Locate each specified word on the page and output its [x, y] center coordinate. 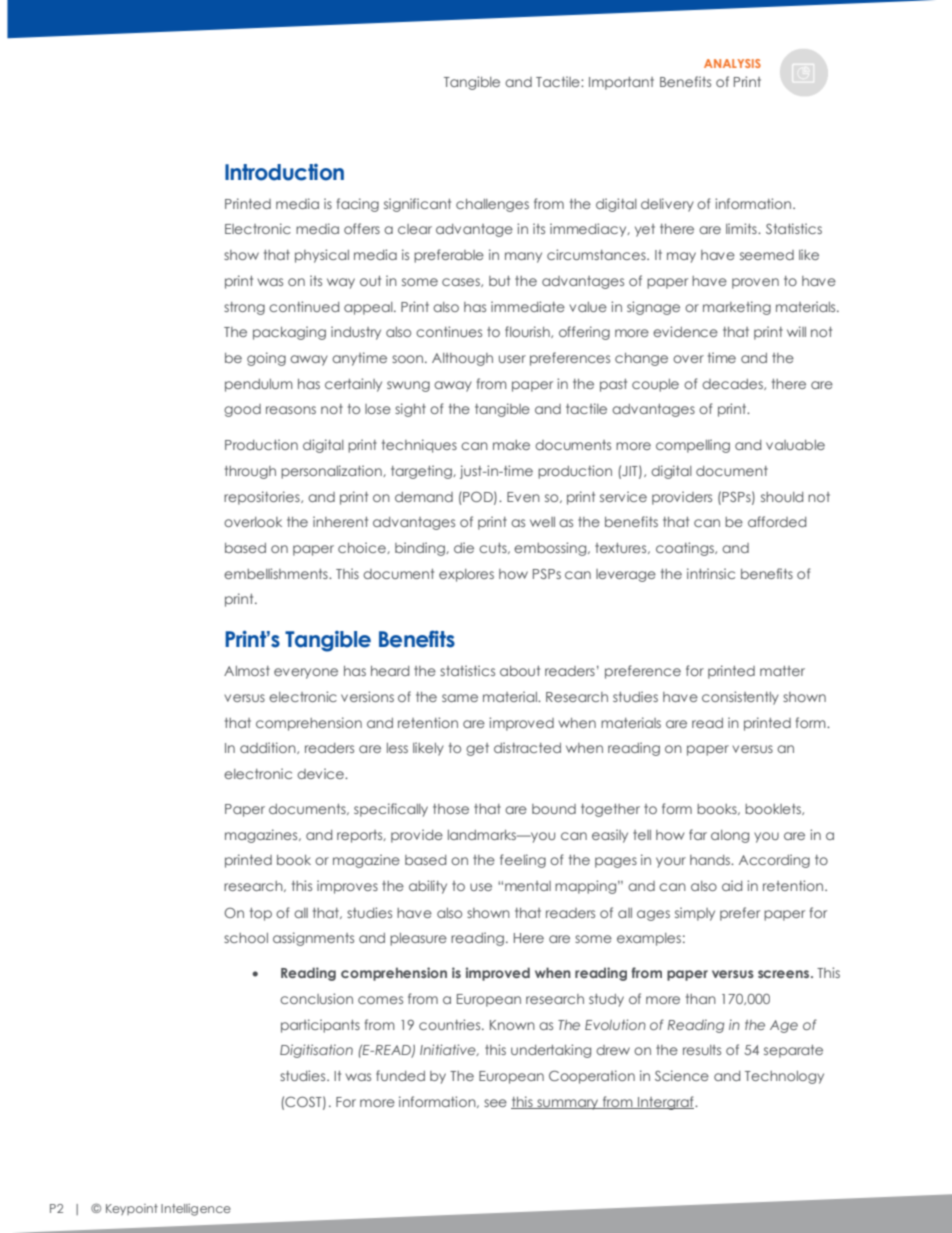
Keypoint [132, 1209]
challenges [492, 205]
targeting [422, 472]
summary [567, 1104]
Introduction [284, 172]
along [730, 836]
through [250, 472]
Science [682, 1075]
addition [269, 748]
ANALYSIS [732, 63]
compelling [693, 446]
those [451, 809]
